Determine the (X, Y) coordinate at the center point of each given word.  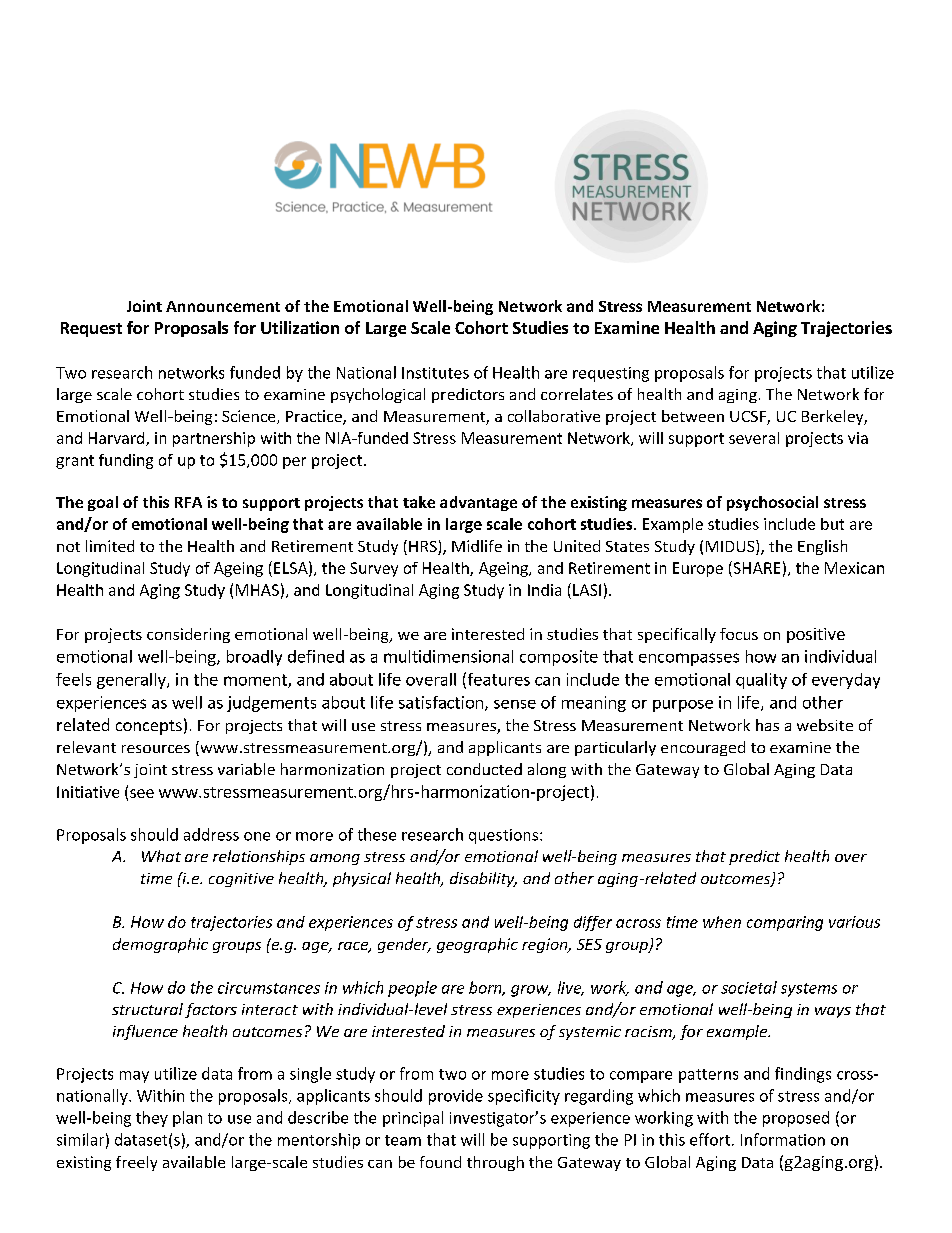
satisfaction (441, 702)
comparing (785, 923)
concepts (149, 727)
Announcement (223, 306)
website (825, 725)
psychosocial (772, 503)
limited (110, 546)
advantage (478, 503)
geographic (477, 945)
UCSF (749, 418)
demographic (160, 945)
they (152, 1119)
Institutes (435, 373)
